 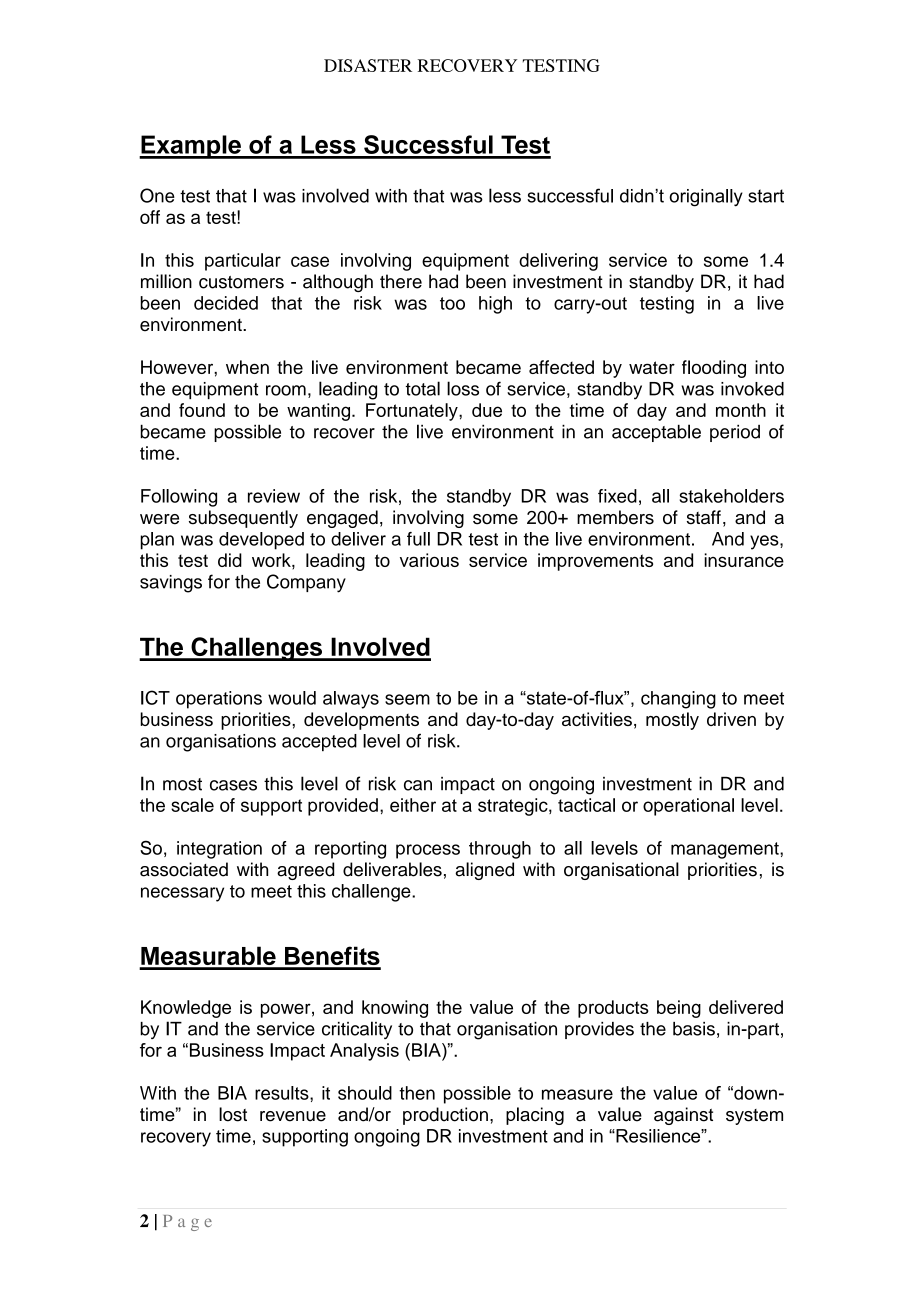 What do you see at coordinates (368, 65) in the image?
I see `DISASTER` at bounding box center [368, 65].
